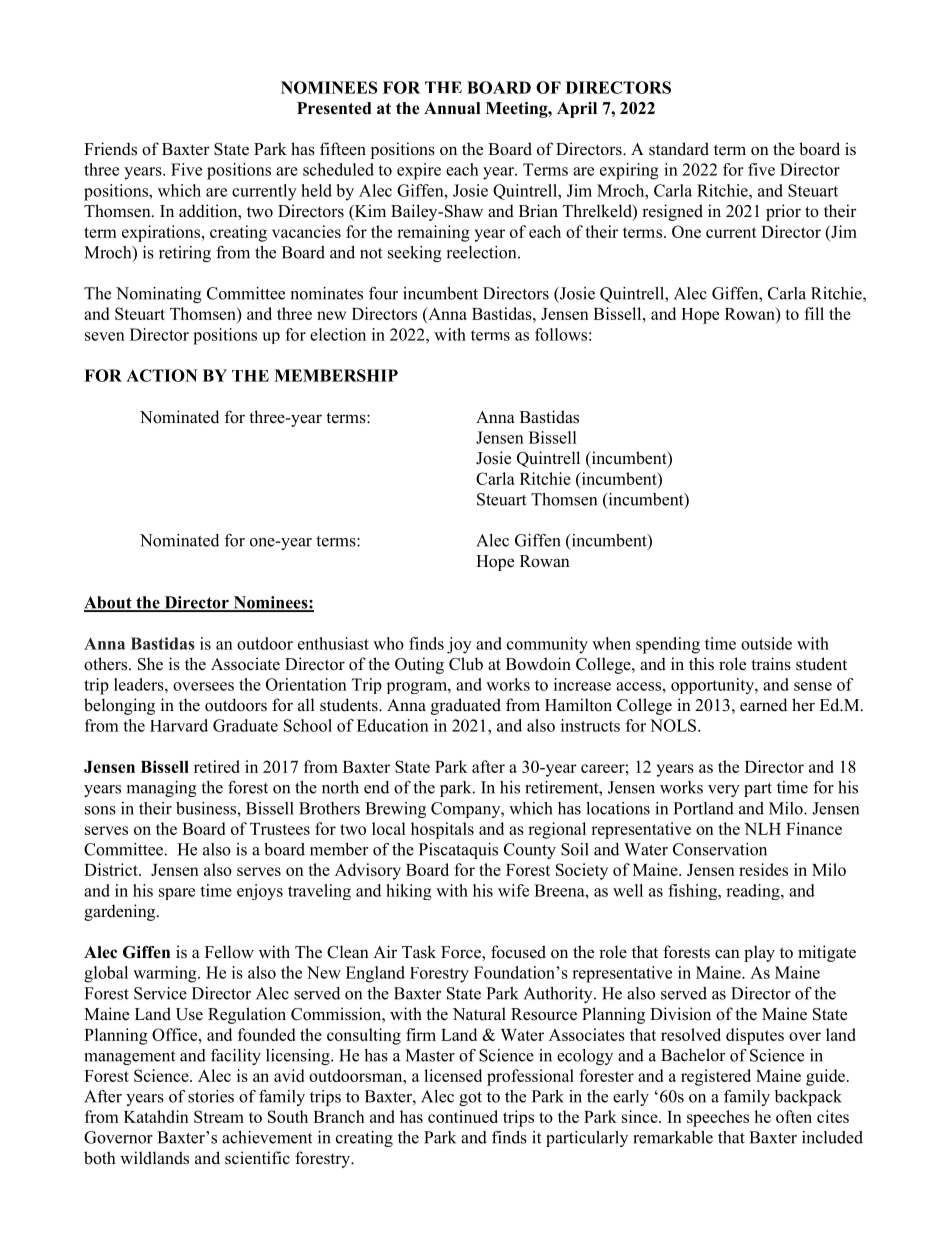 The image size is (952, 1233). I want to click on spare, so click(177, 894).
